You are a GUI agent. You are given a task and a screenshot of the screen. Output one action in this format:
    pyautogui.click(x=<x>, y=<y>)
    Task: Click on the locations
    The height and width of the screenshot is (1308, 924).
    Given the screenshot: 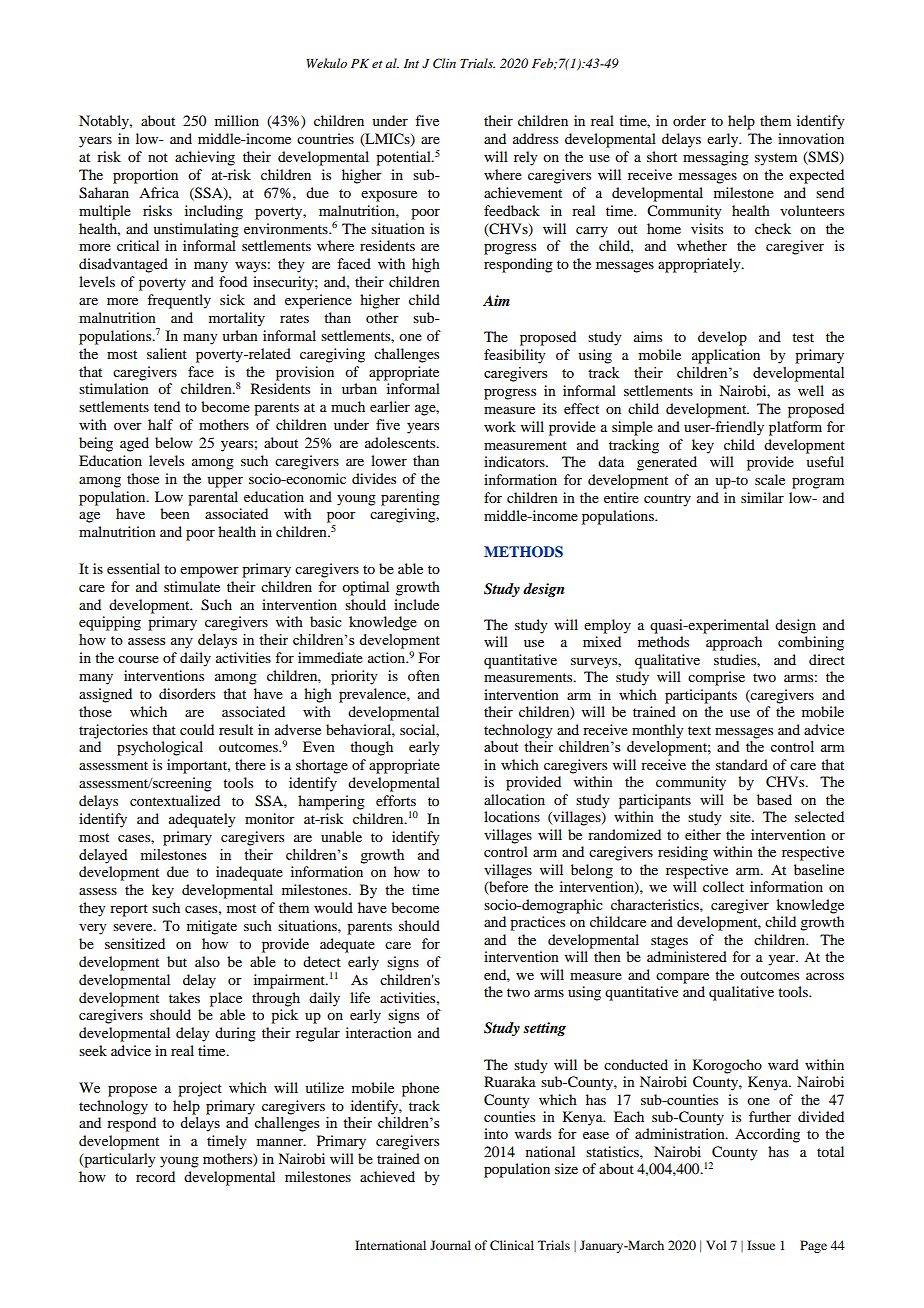 What is the action you would take?
    pyautogui.click(x=512, y=816)
